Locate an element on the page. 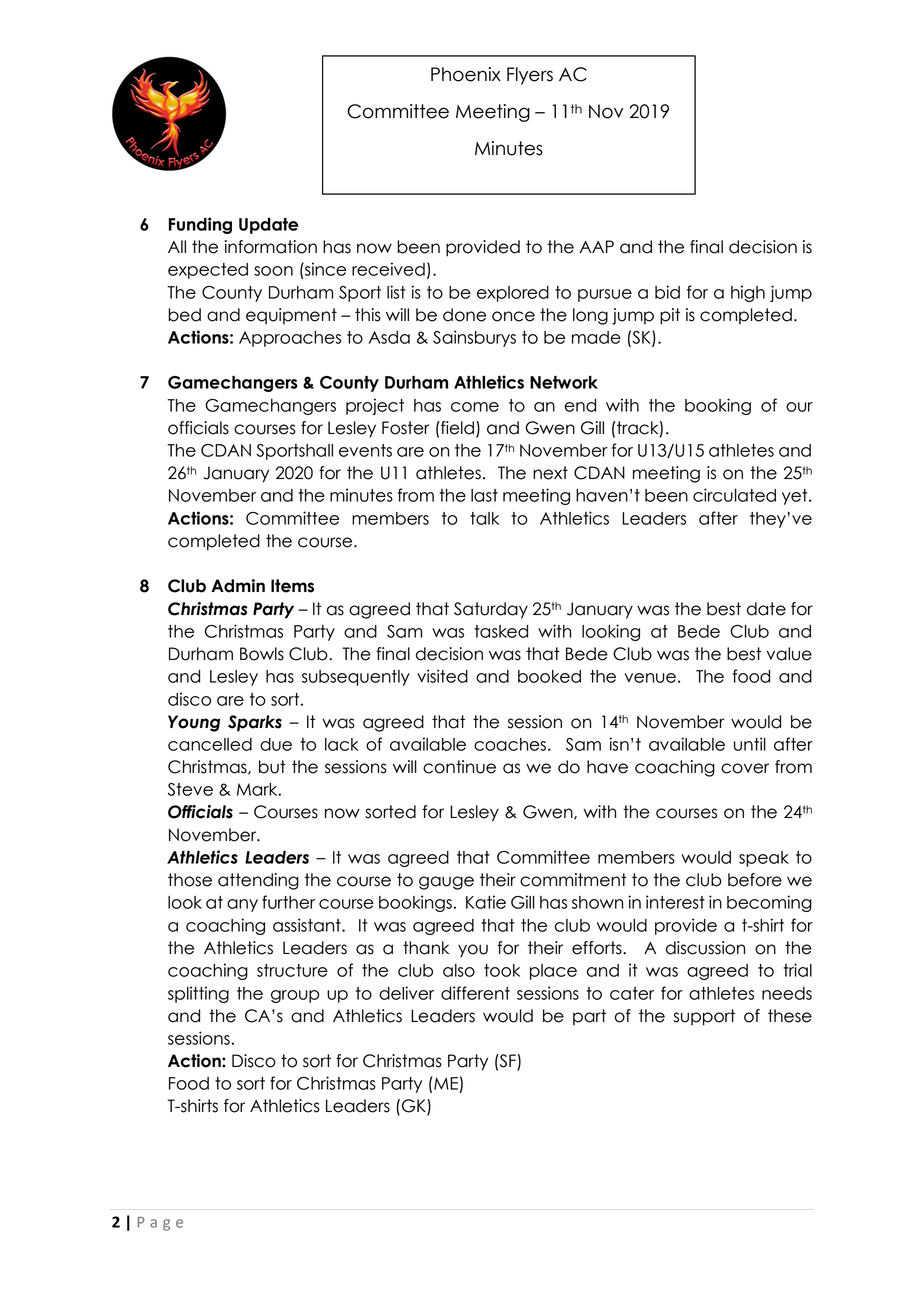 Image resolution: width=924 pixels, height=1308 pixels. Phoenix is located at coordinates (466, 74).
